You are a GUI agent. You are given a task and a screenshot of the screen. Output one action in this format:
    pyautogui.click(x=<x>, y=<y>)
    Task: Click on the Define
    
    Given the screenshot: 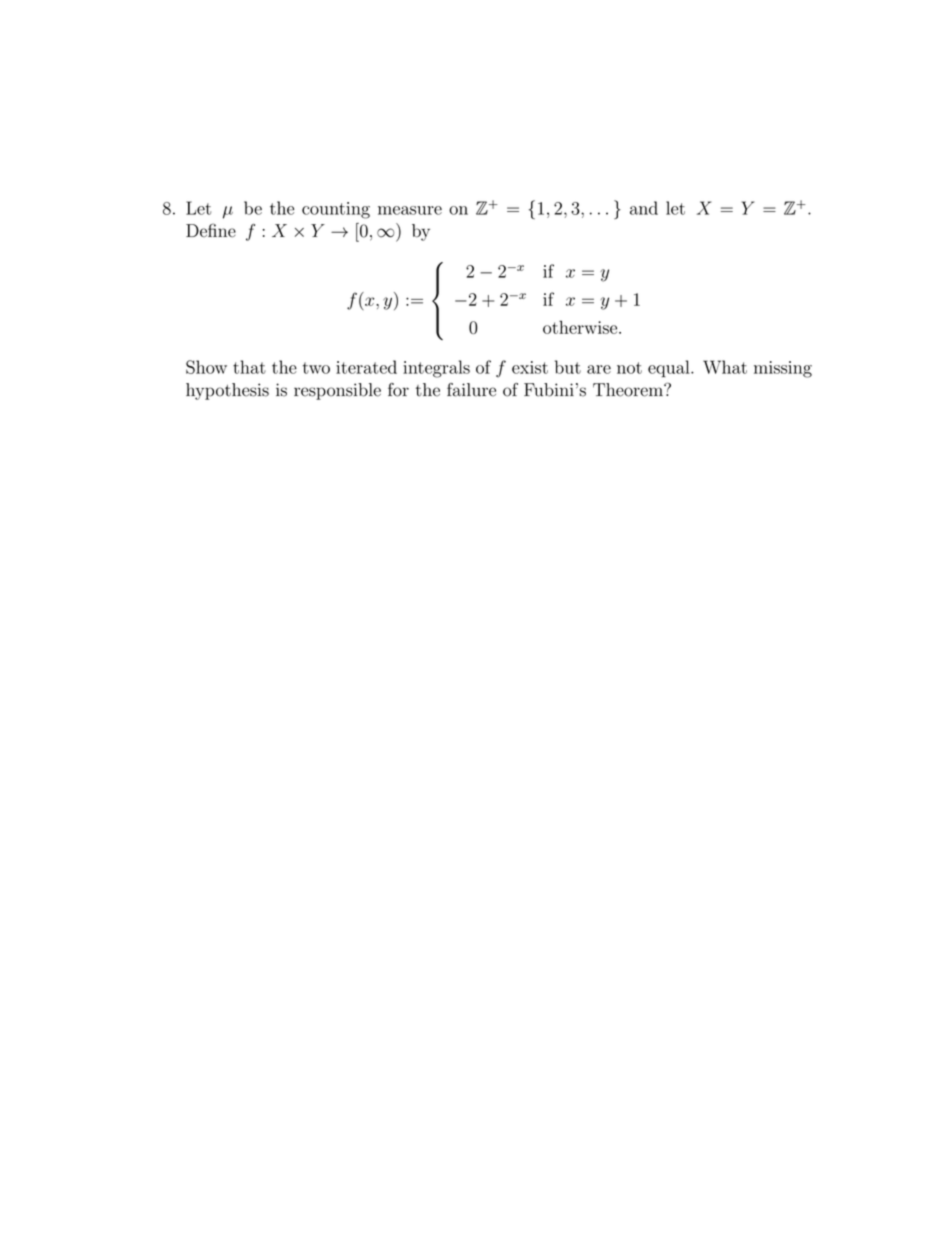 What is the action you would take?
    pyautogui.click(x=211, y=230)
